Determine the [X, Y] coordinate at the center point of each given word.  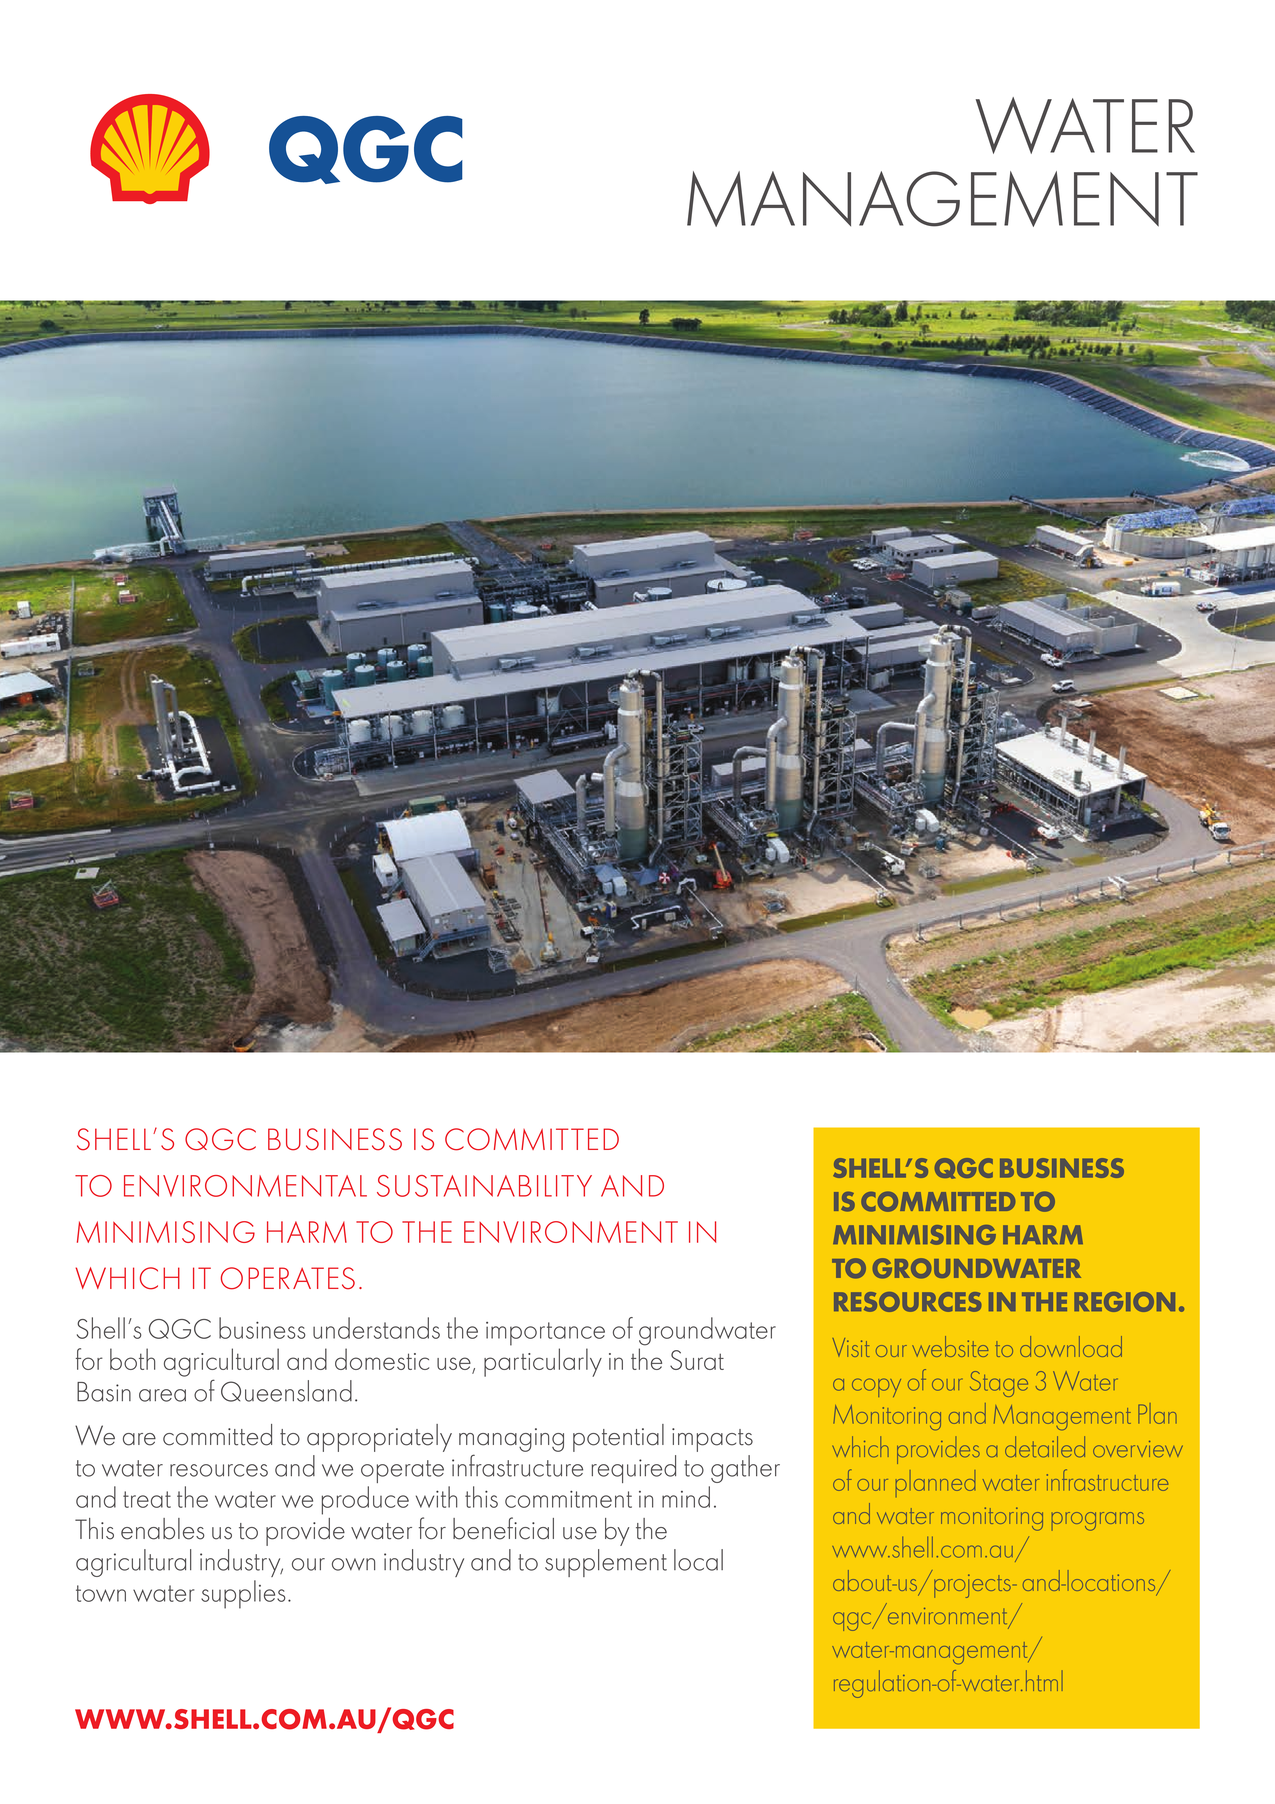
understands [376, 1328]
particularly [543, 1362]
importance [545, 1334]
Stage [999, 1384]
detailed [1045, 1446]
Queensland [286, 1391]
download [1071, 1346]
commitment [568, 1499]
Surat [697, 1360]
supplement [606, 1563]
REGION [1124, 1302]
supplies [243, 1594]
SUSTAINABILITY [484, 1186]
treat [147, 1499]
